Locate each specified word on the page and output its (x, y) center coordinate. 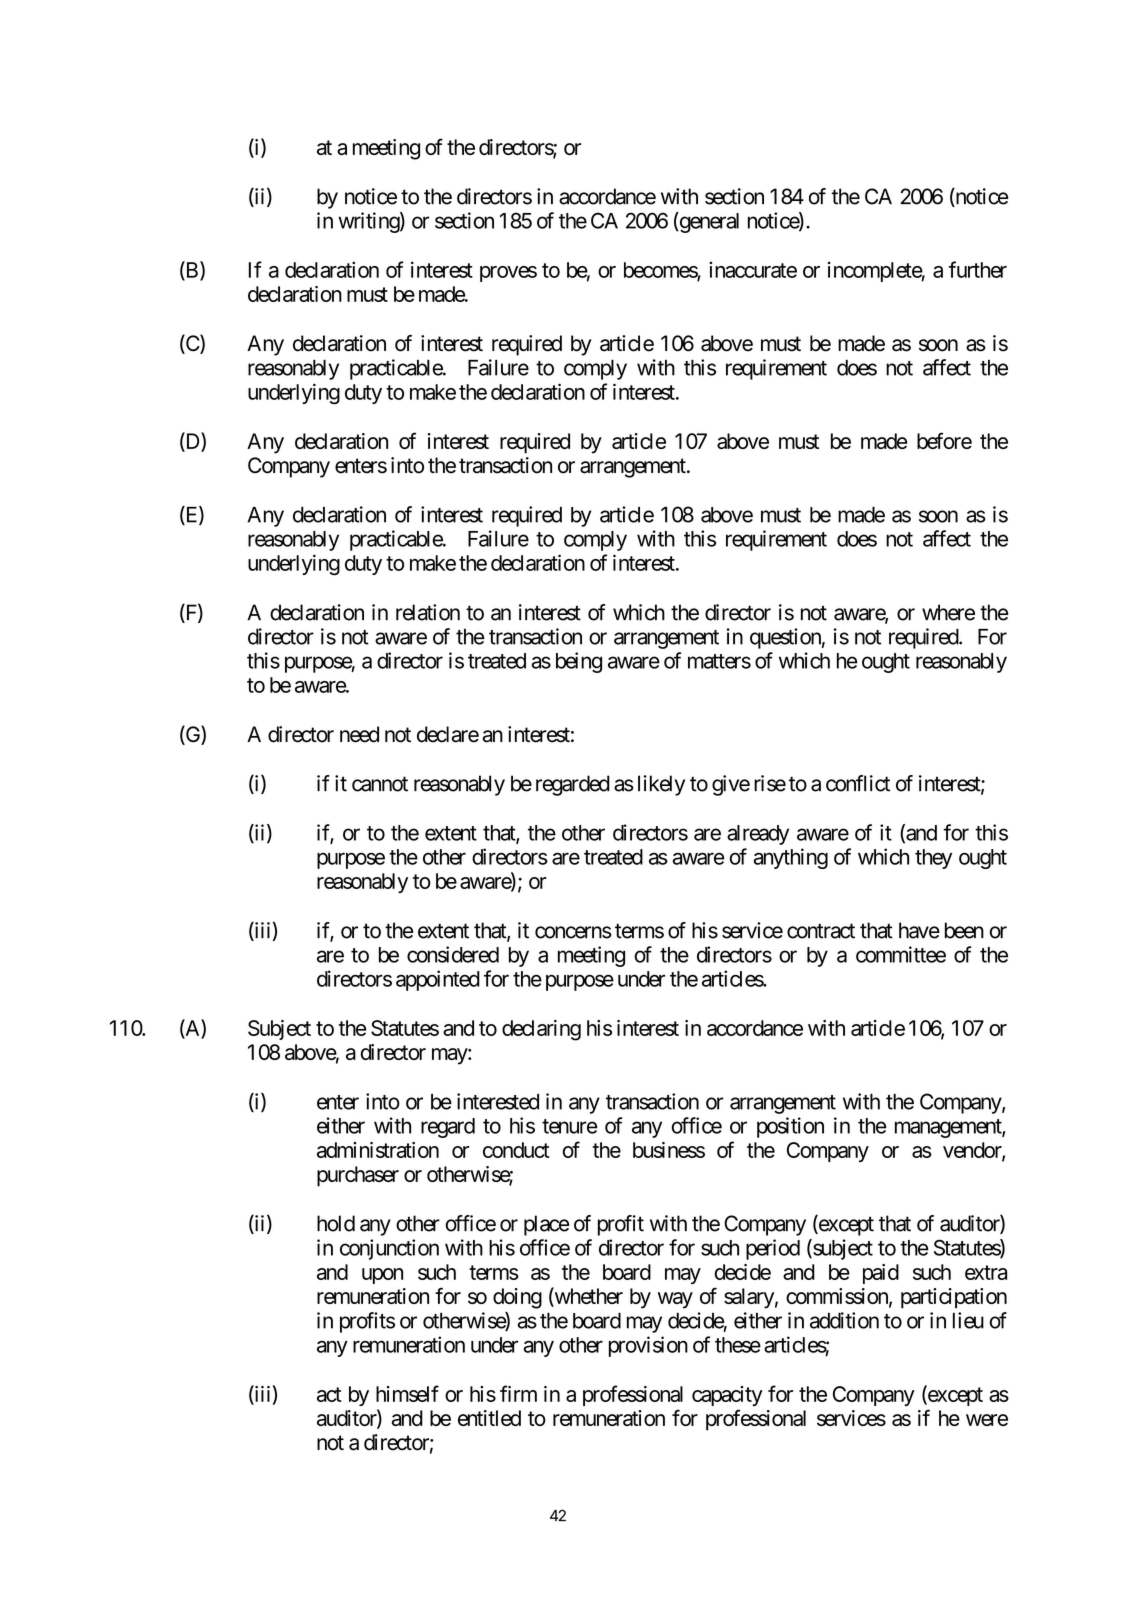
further (977, 269)
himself (407, 1393)
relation (428, 612)
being (579, 662)
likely (661, 785)
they (933, 859)
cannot (380, 784)
